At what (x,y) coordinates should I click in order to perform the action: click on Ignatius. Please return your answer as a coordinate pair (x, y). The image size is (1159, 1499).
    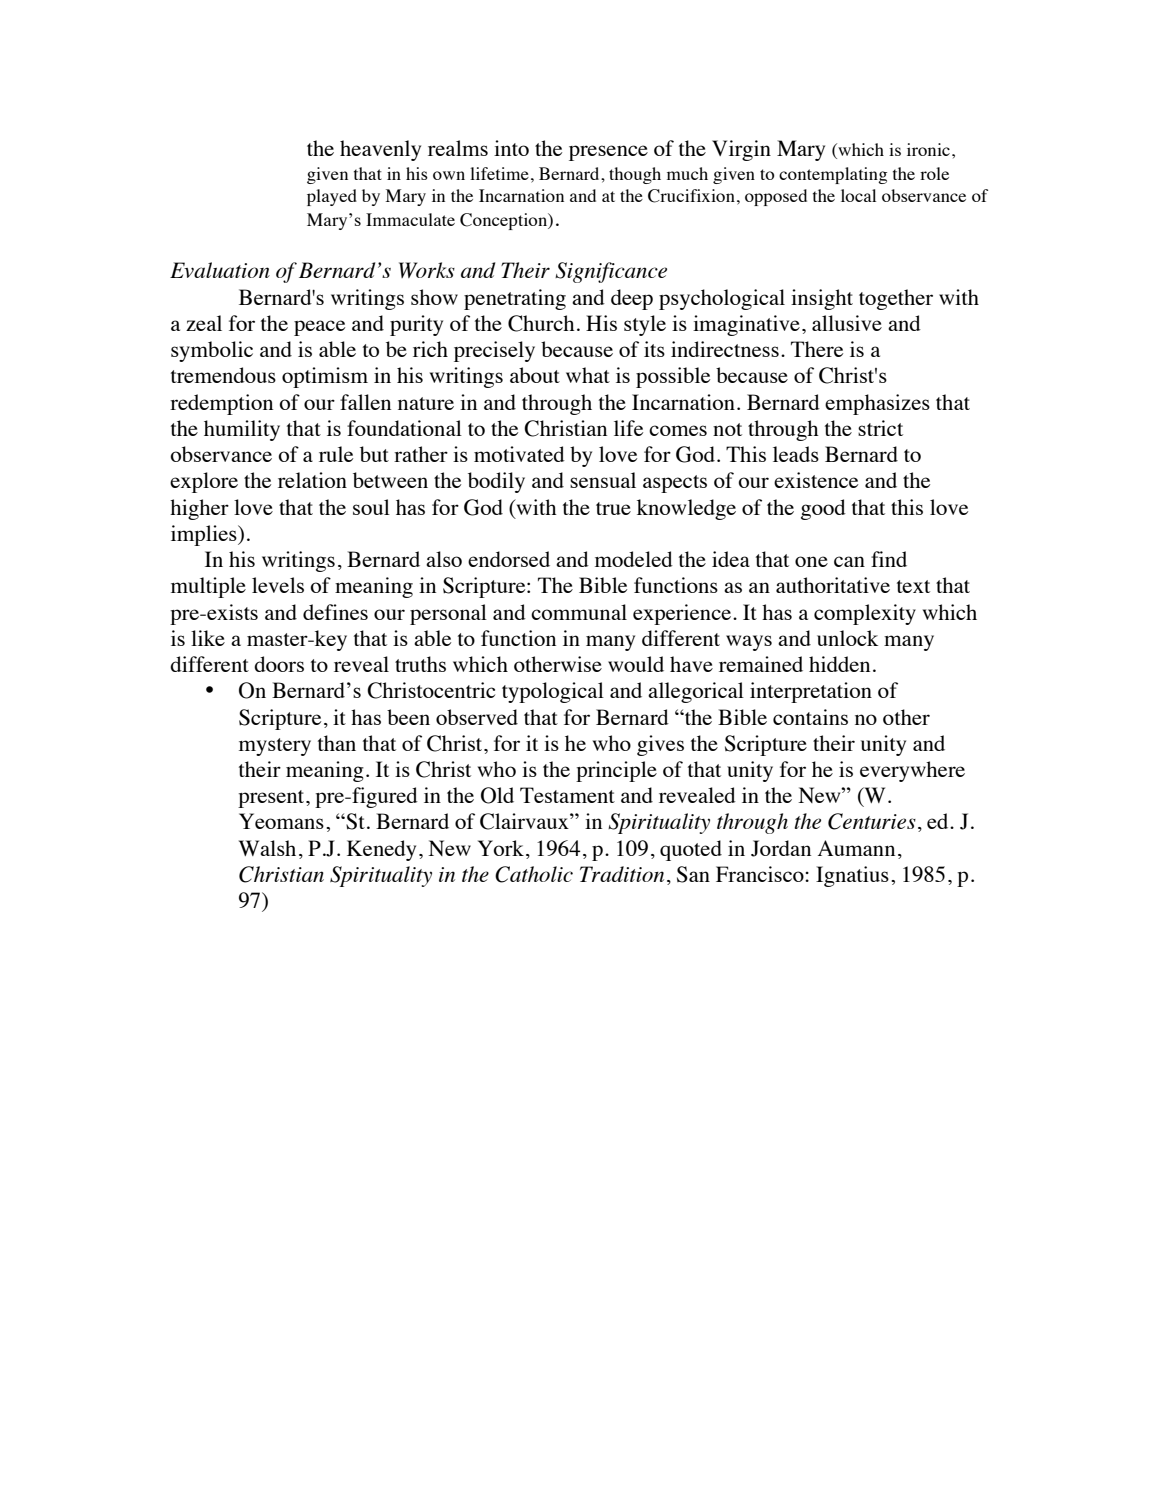
    Looking at the image, I should click on (852, 876).
